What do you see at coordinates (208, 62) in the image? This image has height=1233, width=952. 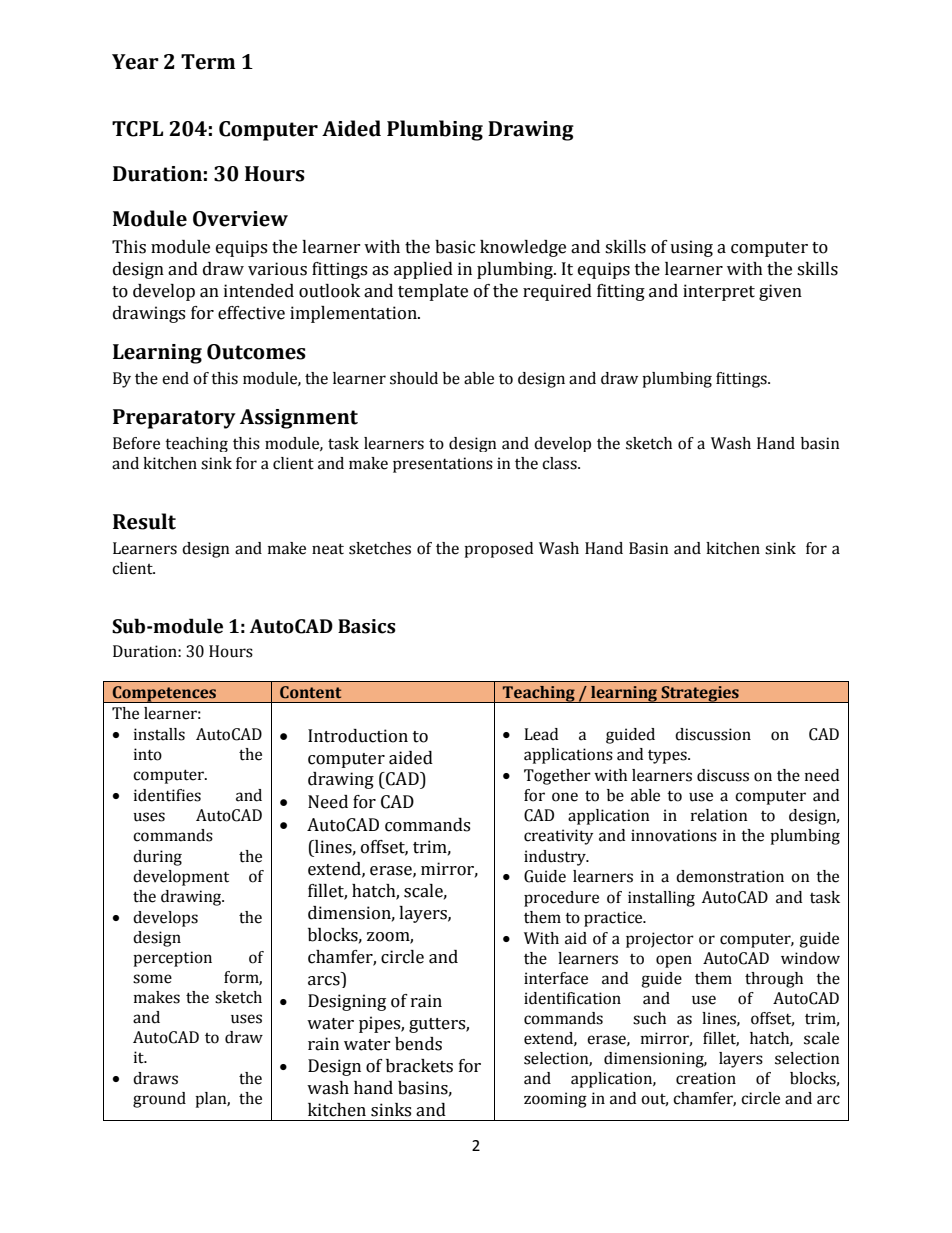 I see `Term` at bounding box center [208, 62].
